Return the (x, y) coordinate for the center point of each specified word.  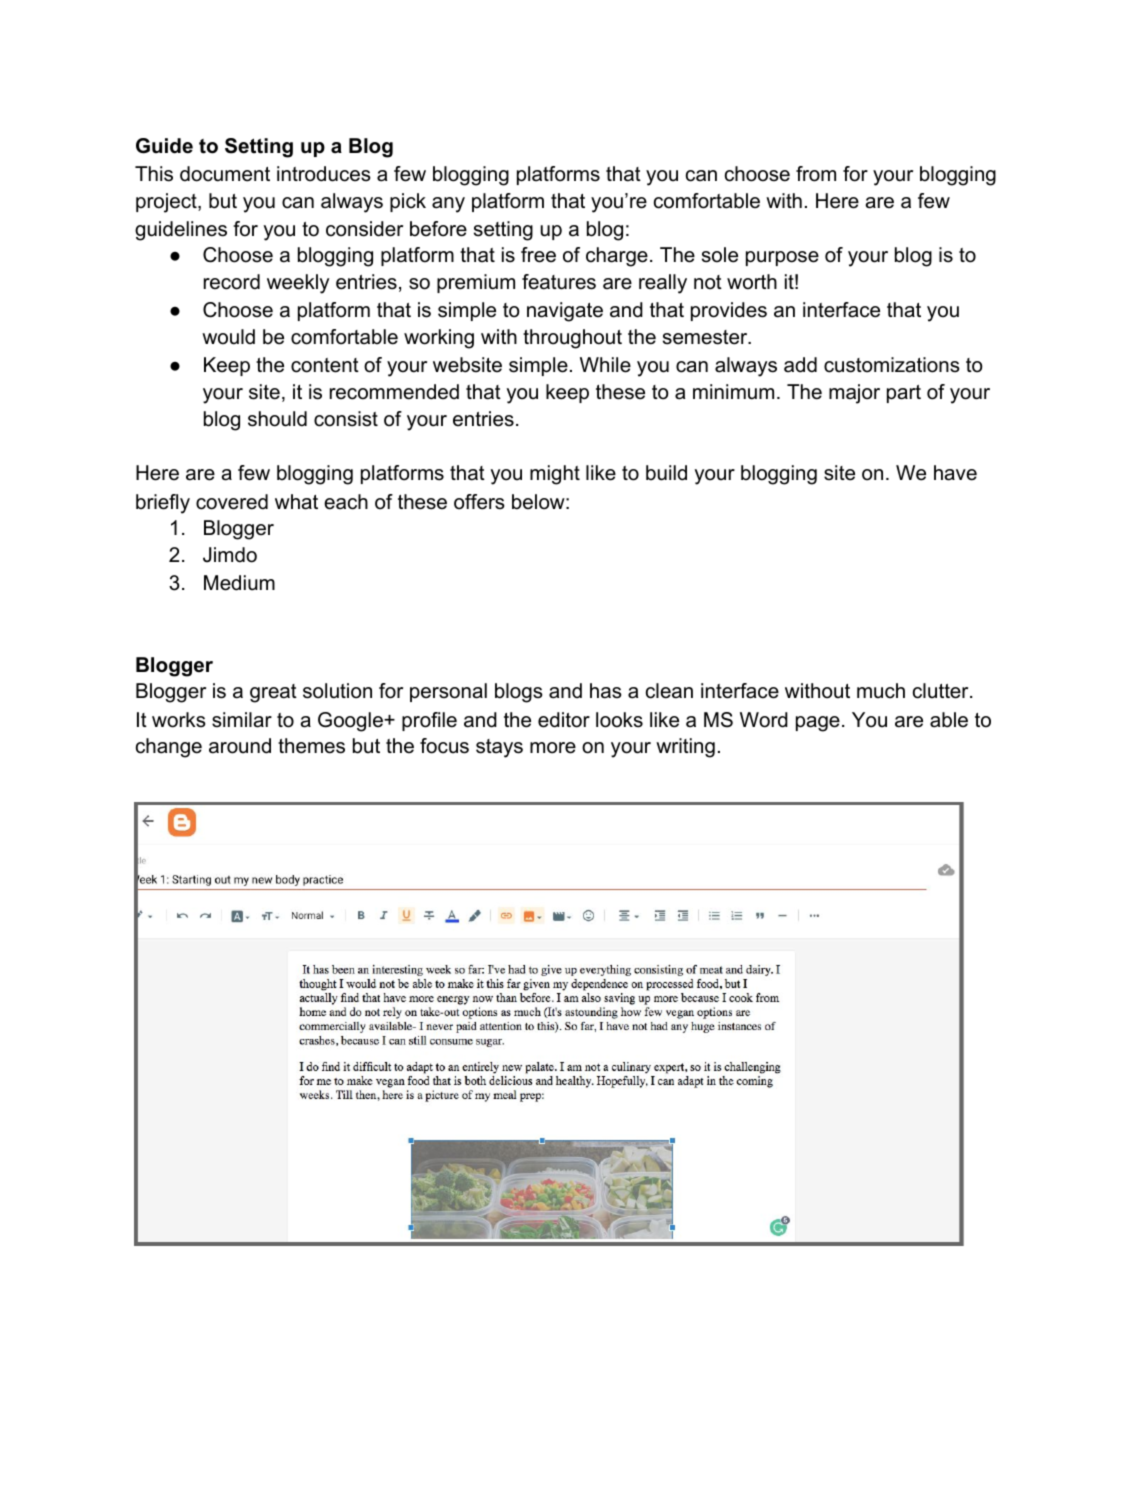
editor (564, 720)
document (225, 174)
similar (242, 720)
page (818, 724)
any (448, 205)
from (816, 174)
